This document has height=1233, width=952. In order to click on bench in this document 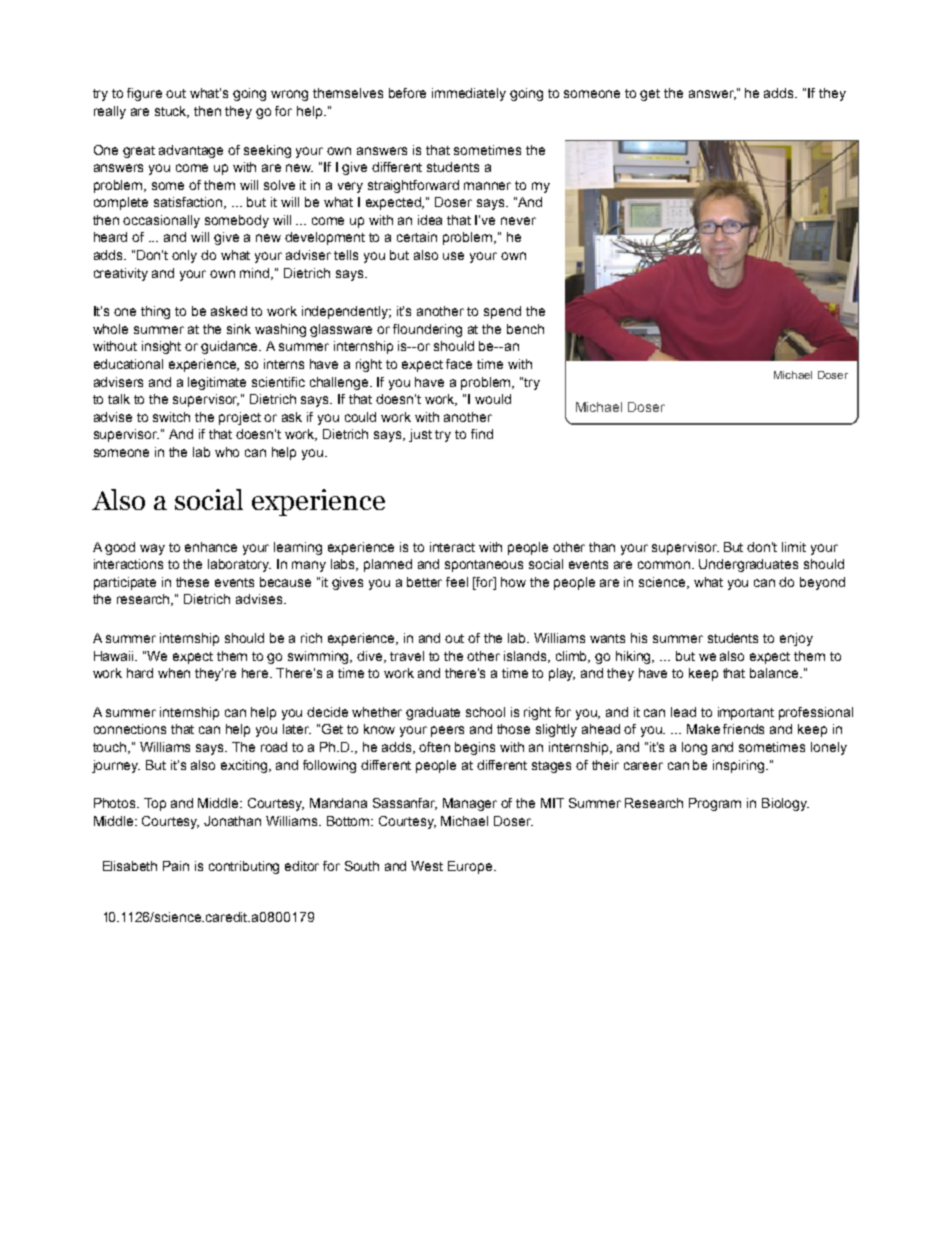, I will do `click(525, 329)`.
